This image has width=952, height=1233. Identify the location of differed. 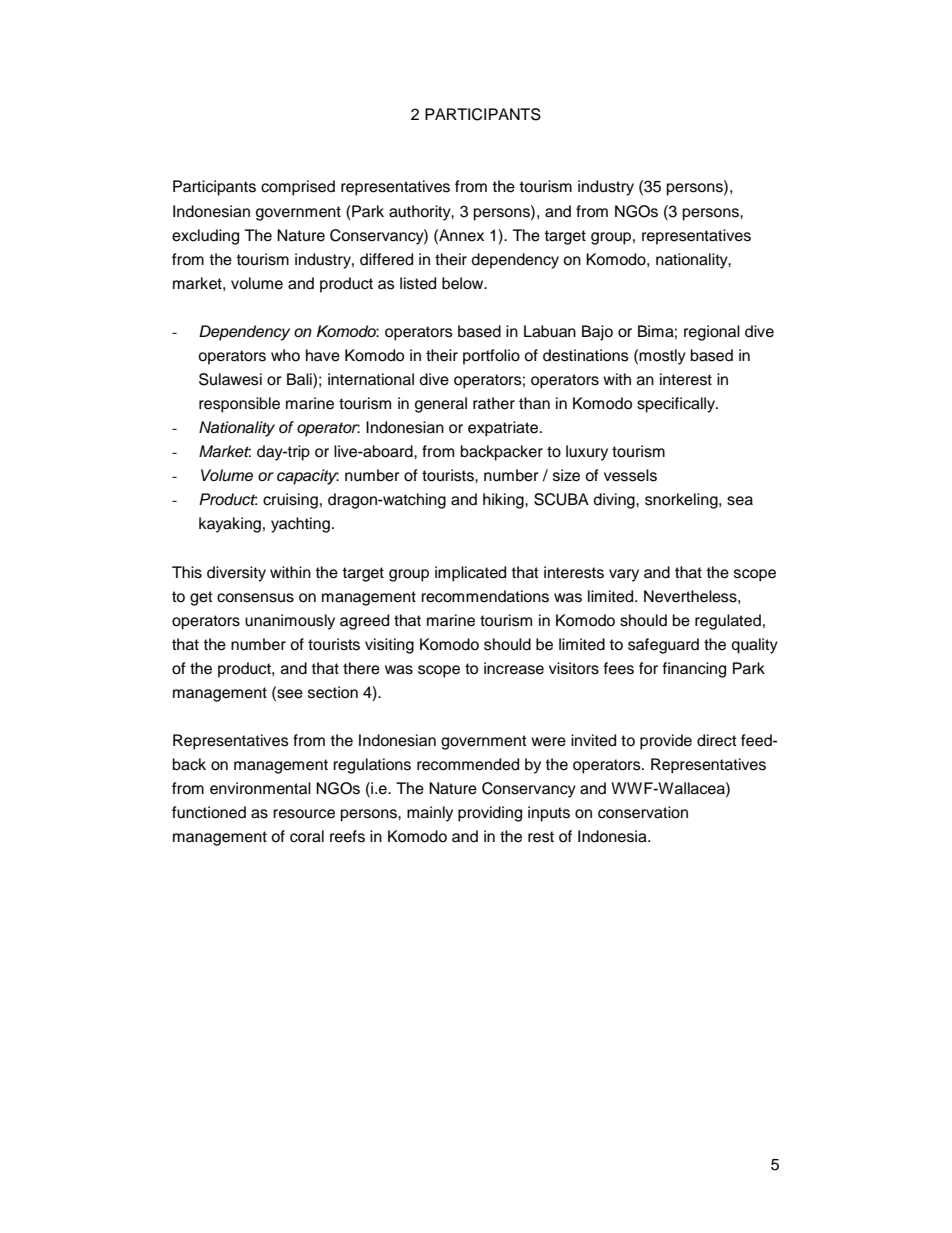
(386, 259).
